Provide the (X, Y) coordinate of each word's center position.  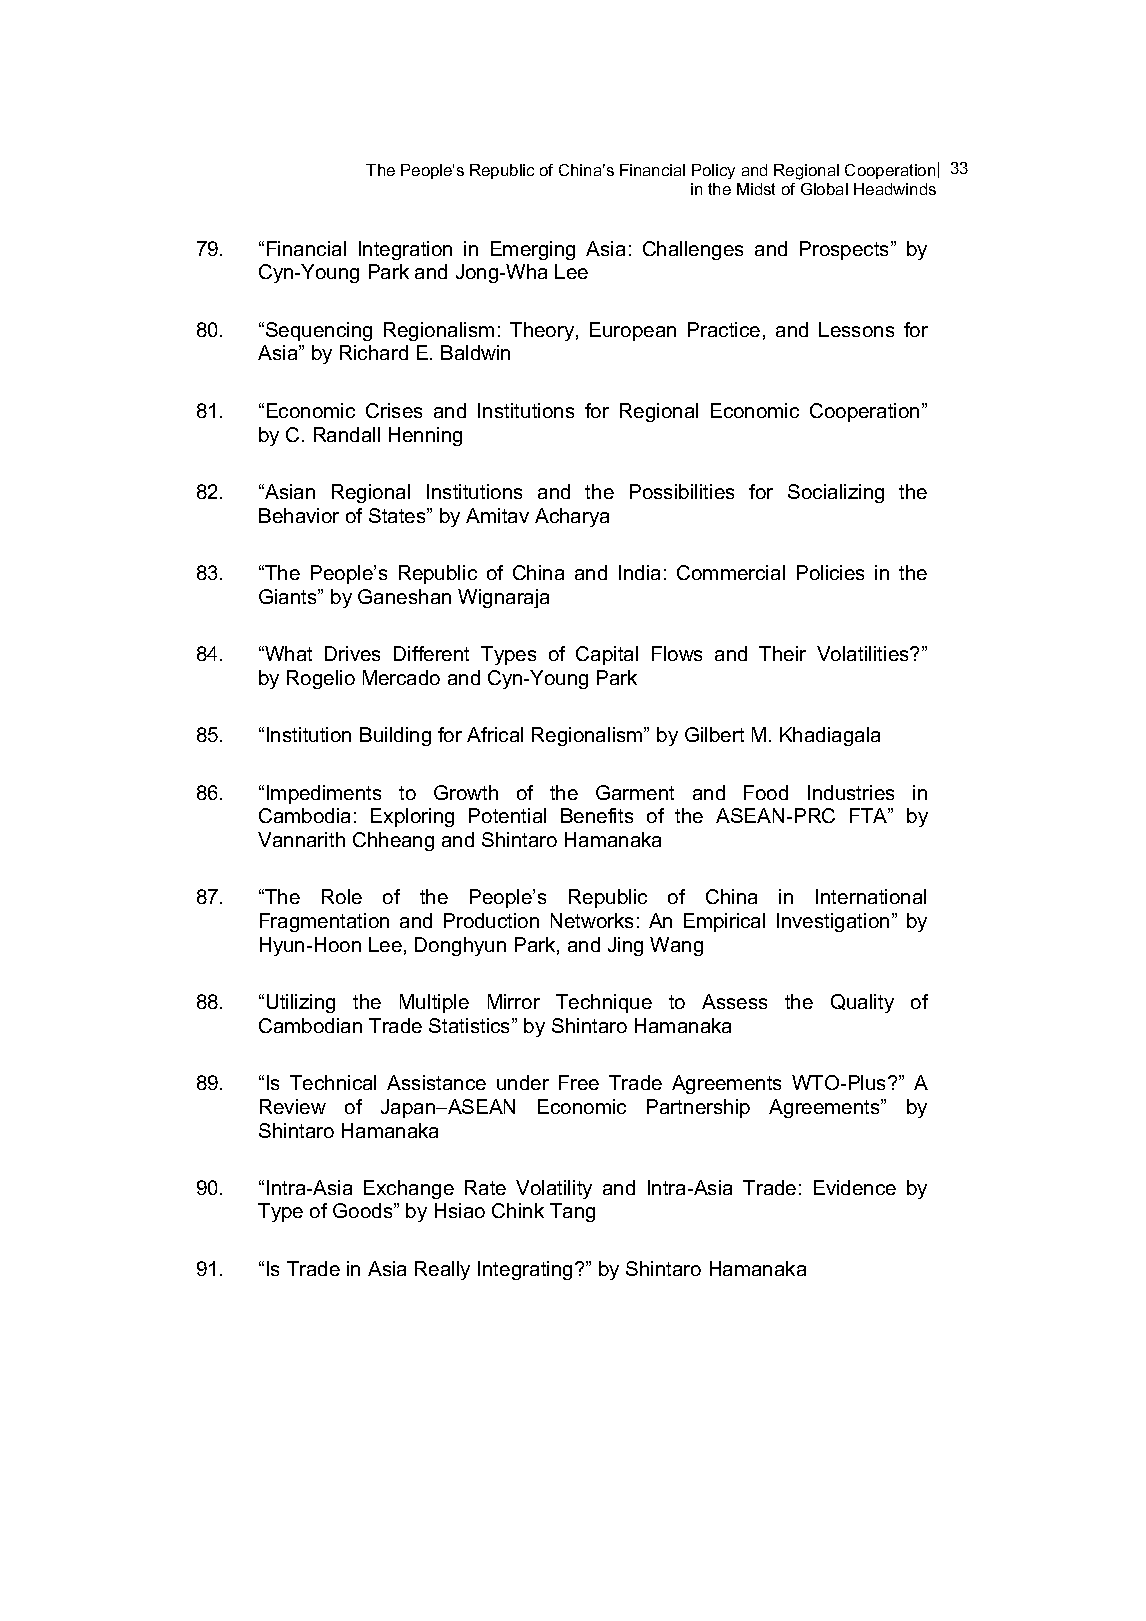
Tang (572, 1212)
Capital (607, 655)
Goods (364, 1210)
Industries (851, 792)
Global (824, 189)
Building (395, 736)
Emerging (533, 250)
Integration (405, 250)
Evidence (855, 1187)
